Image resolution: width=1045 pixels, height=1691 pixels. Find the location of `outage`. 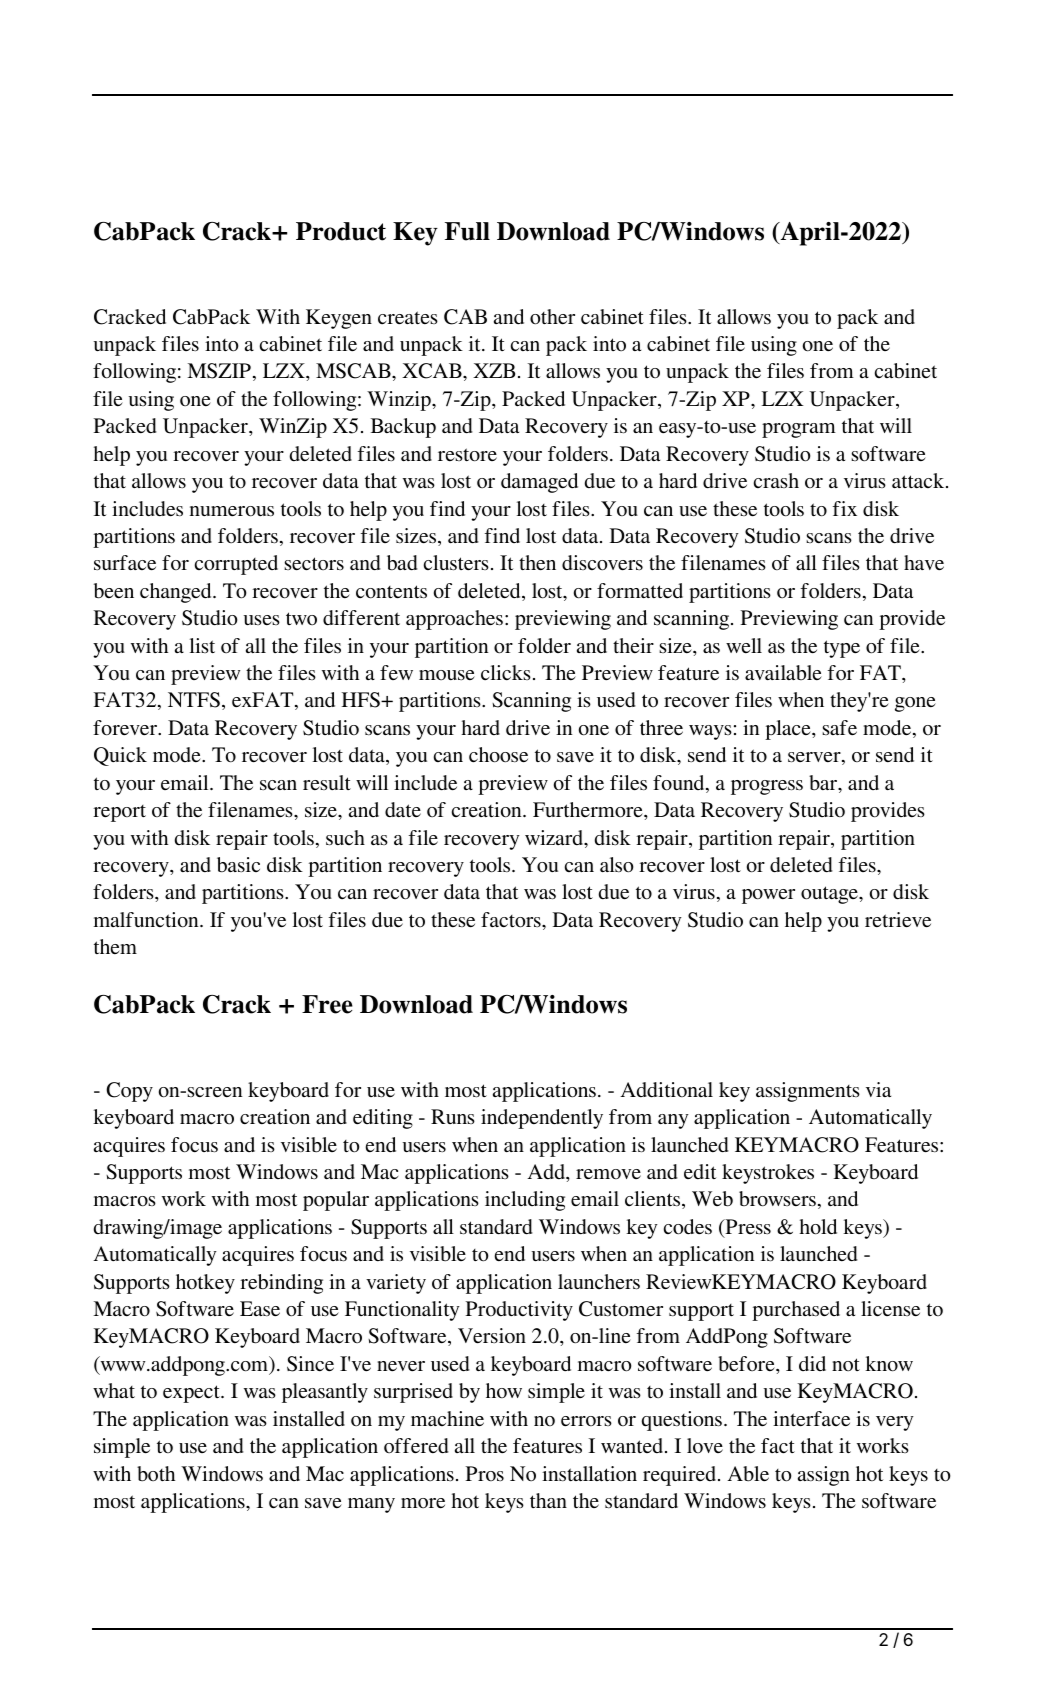

outage is located at coordinates (830, 895).
